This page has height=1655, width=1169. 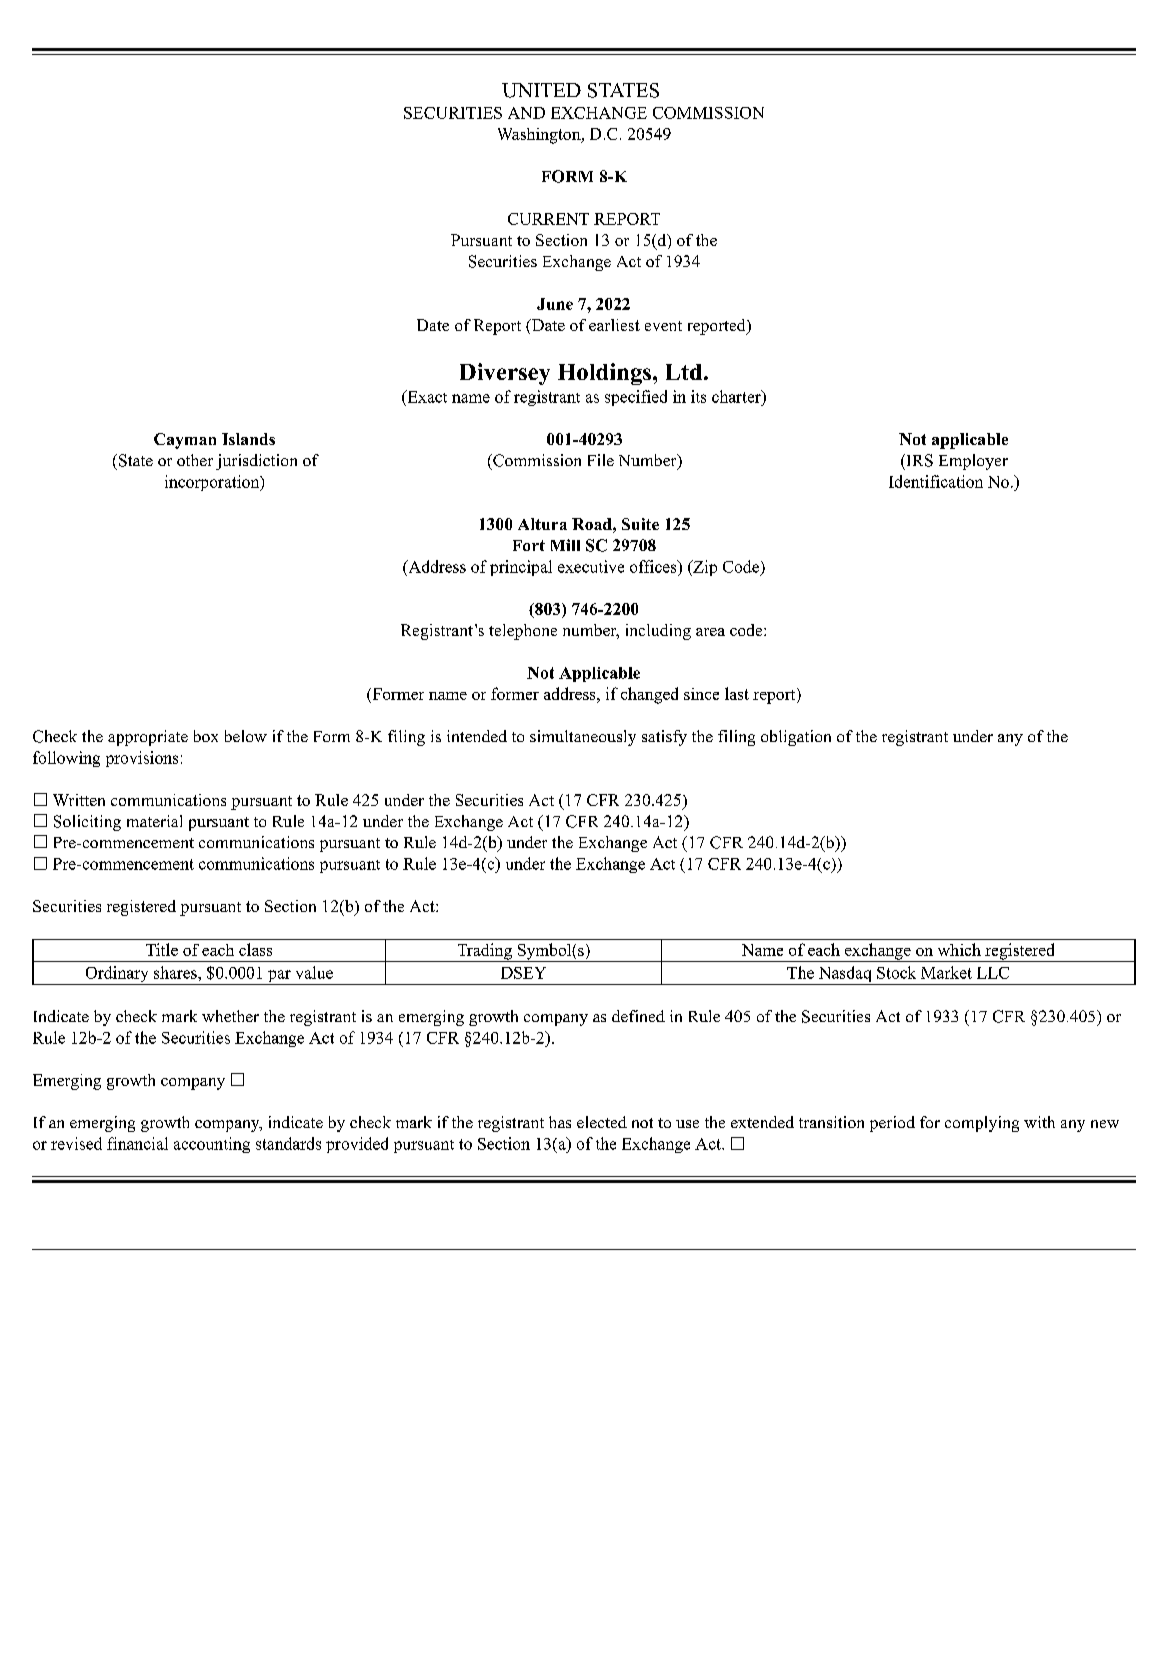 What do you see at coordinates (602, 1122) in the page?
I see `elected` at bounding box center [602, 1122].
